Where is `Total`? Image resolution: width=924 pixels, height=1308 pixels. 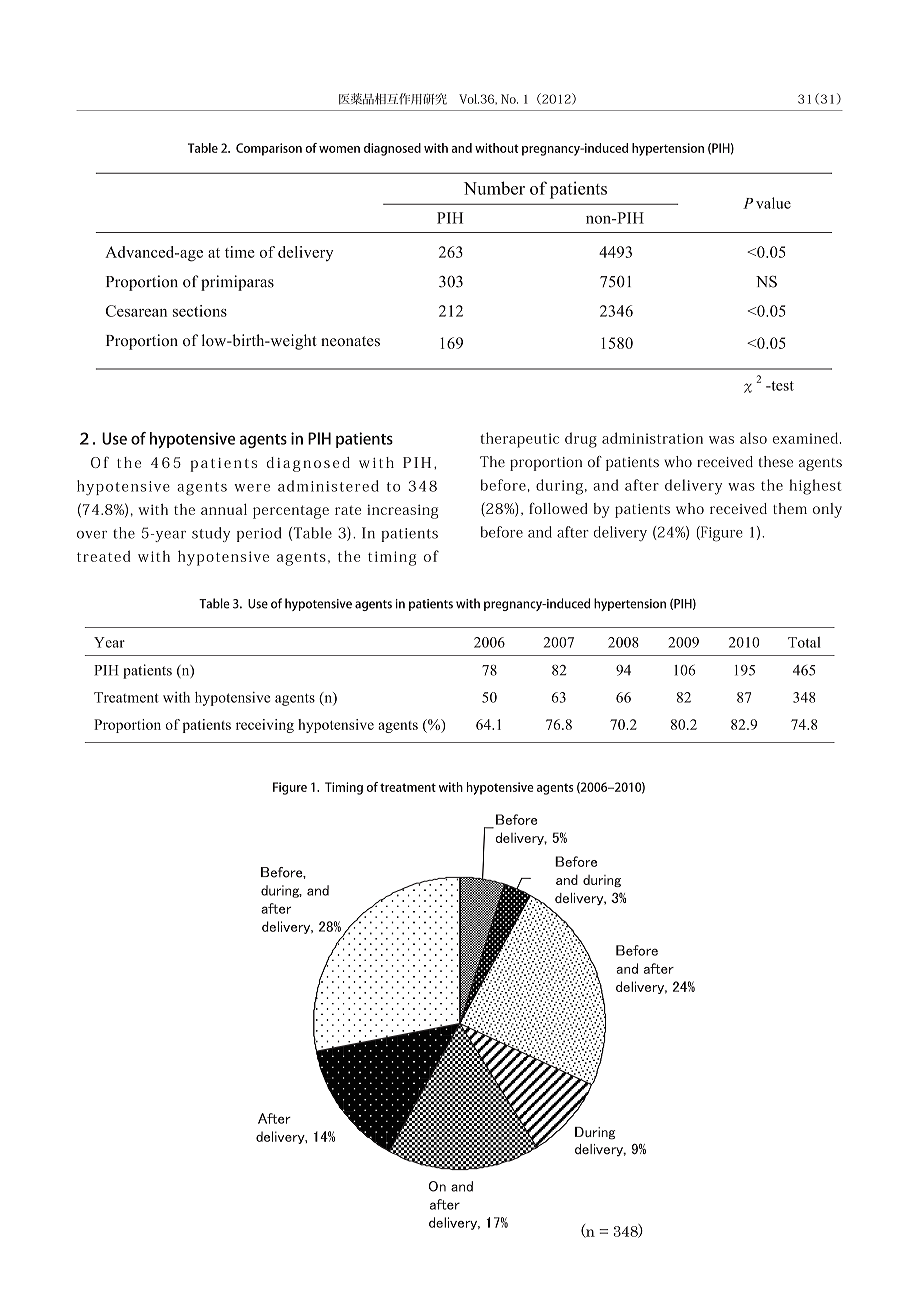 Total is located at coordinates (804, 642).
